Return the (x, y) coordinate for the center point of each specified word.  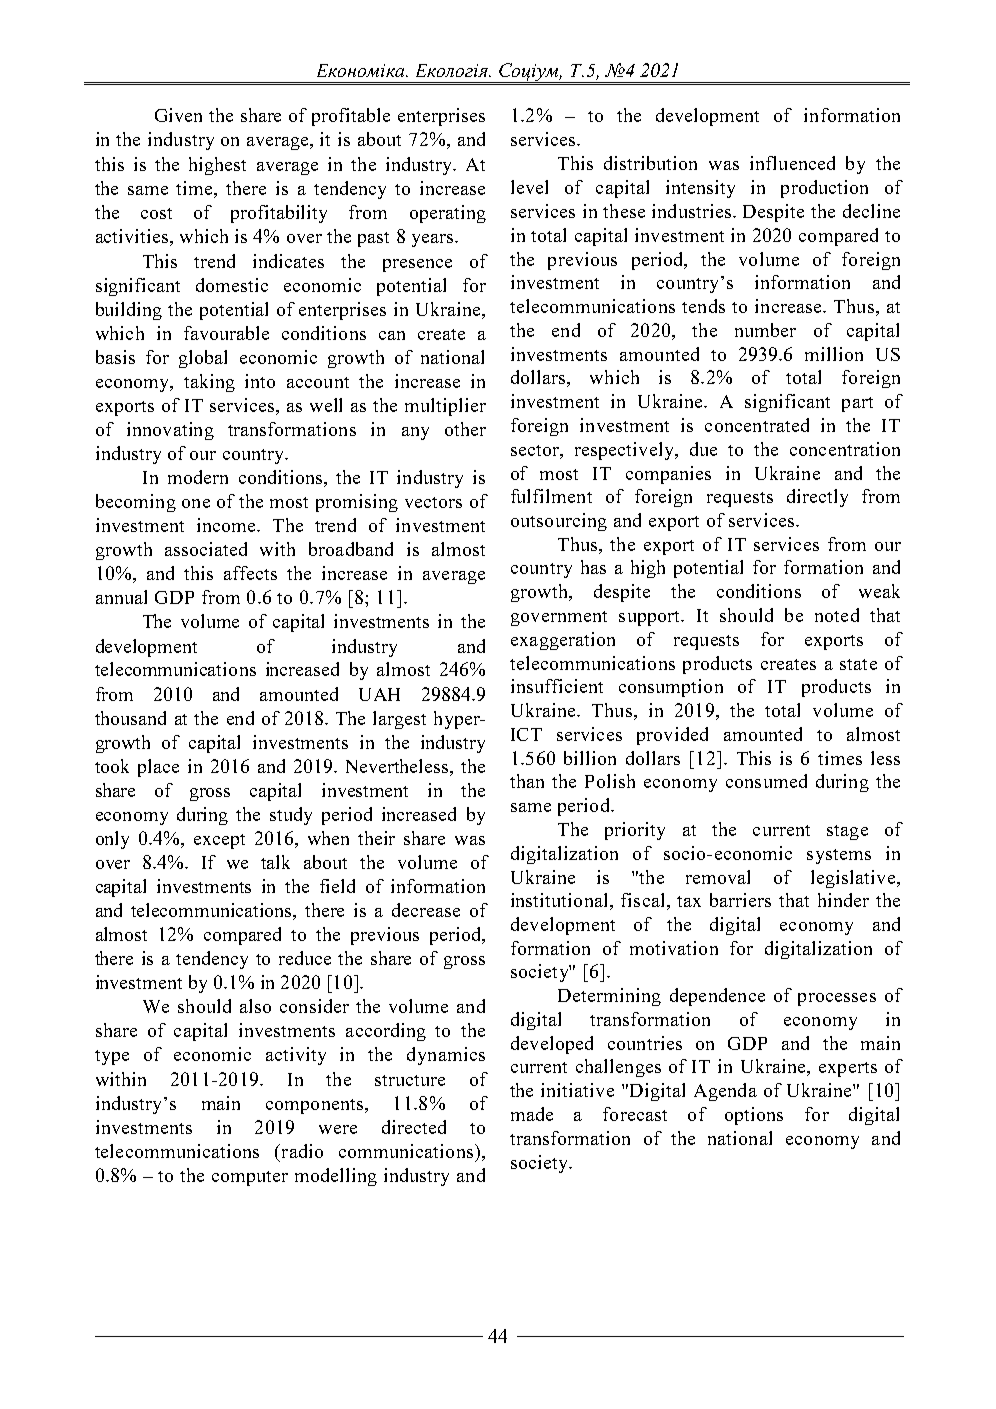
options (754, 1116)
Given (178, 115)
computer (250, 1178)
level (529, 187)
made (532, 1114)
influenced (792, 163)
